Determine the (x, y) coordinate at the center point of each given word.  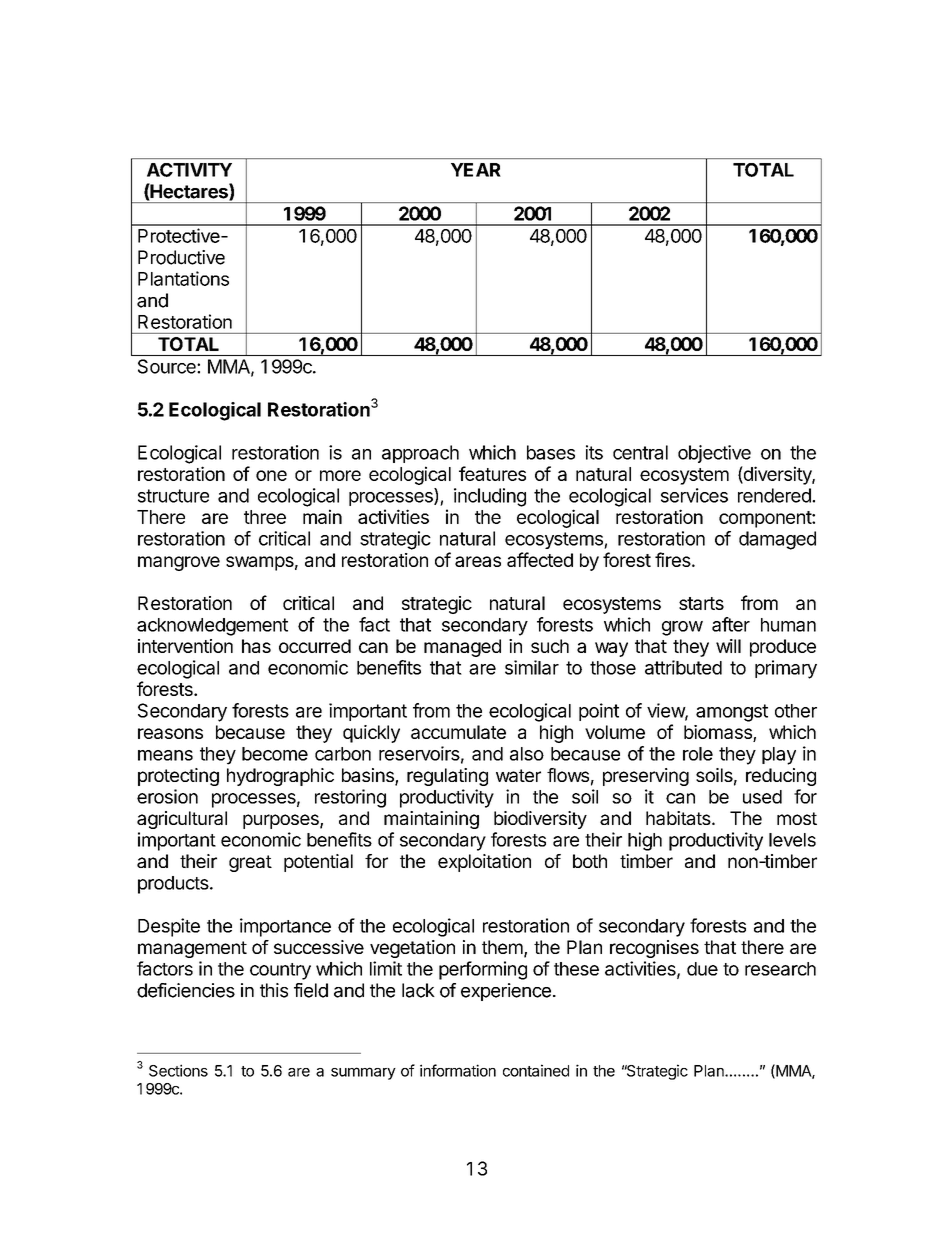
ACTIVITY (189, 170)
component (766, 519)
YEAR (476, 170)
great (250, 863)
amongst (732, 713)
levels (792, 840)
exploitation (484, 863)
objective (714, 454)
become (275, 754)
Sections (178, 1070)
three (265, 517)
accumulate (458, 732)
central (640, 452)
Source (168, 366)
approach (420, 454)
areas (478, 561)
